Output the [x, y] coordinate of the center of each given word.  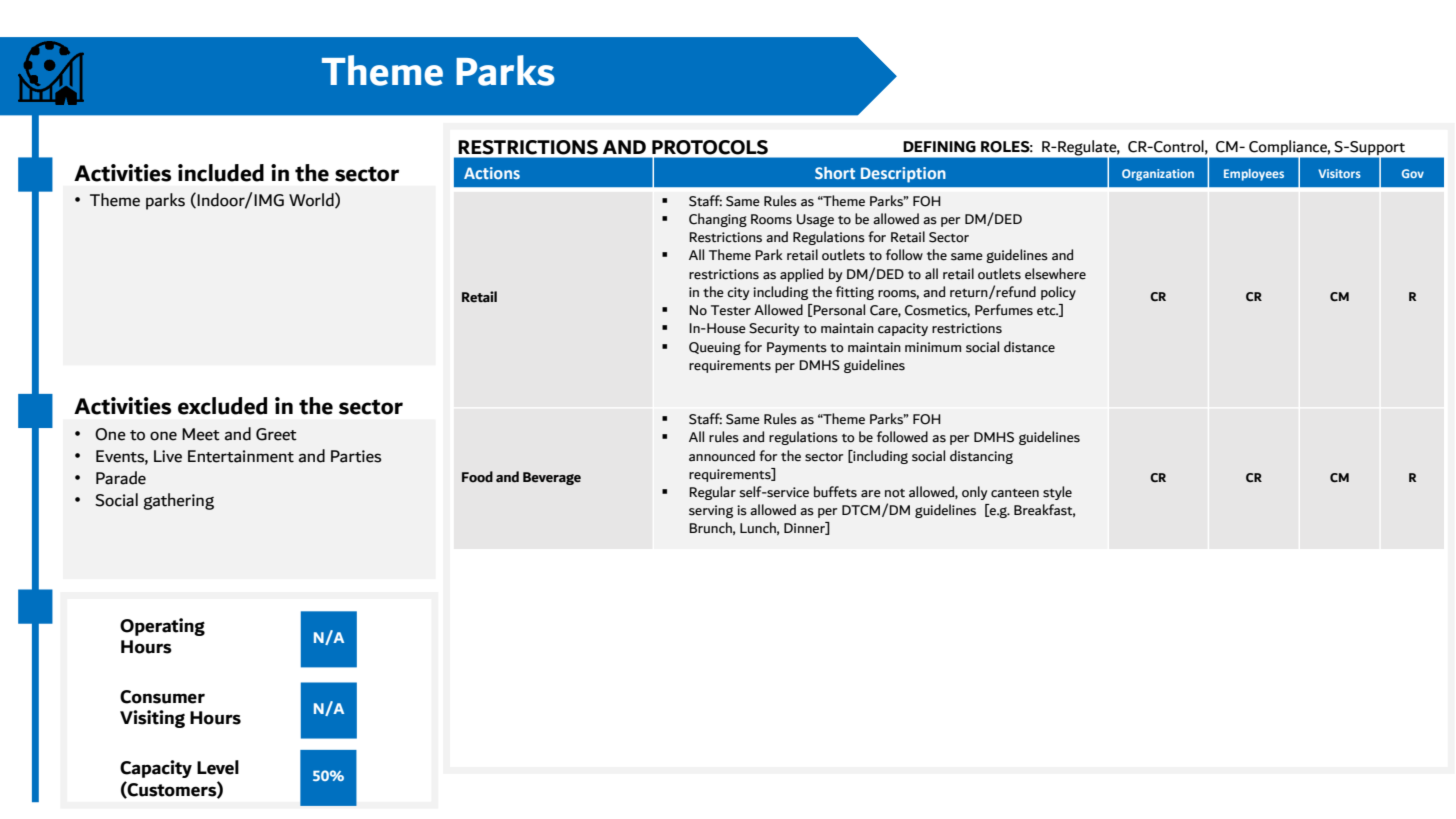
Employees [1254, 175]
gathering [178, 501]
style [1057, 493]
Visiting [152, 719]
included [221, 173]
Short [835, 173]
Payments [797, 348]
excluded [222, 406]
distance [1029, 347]
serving [711, 511]
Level [218, 767]
